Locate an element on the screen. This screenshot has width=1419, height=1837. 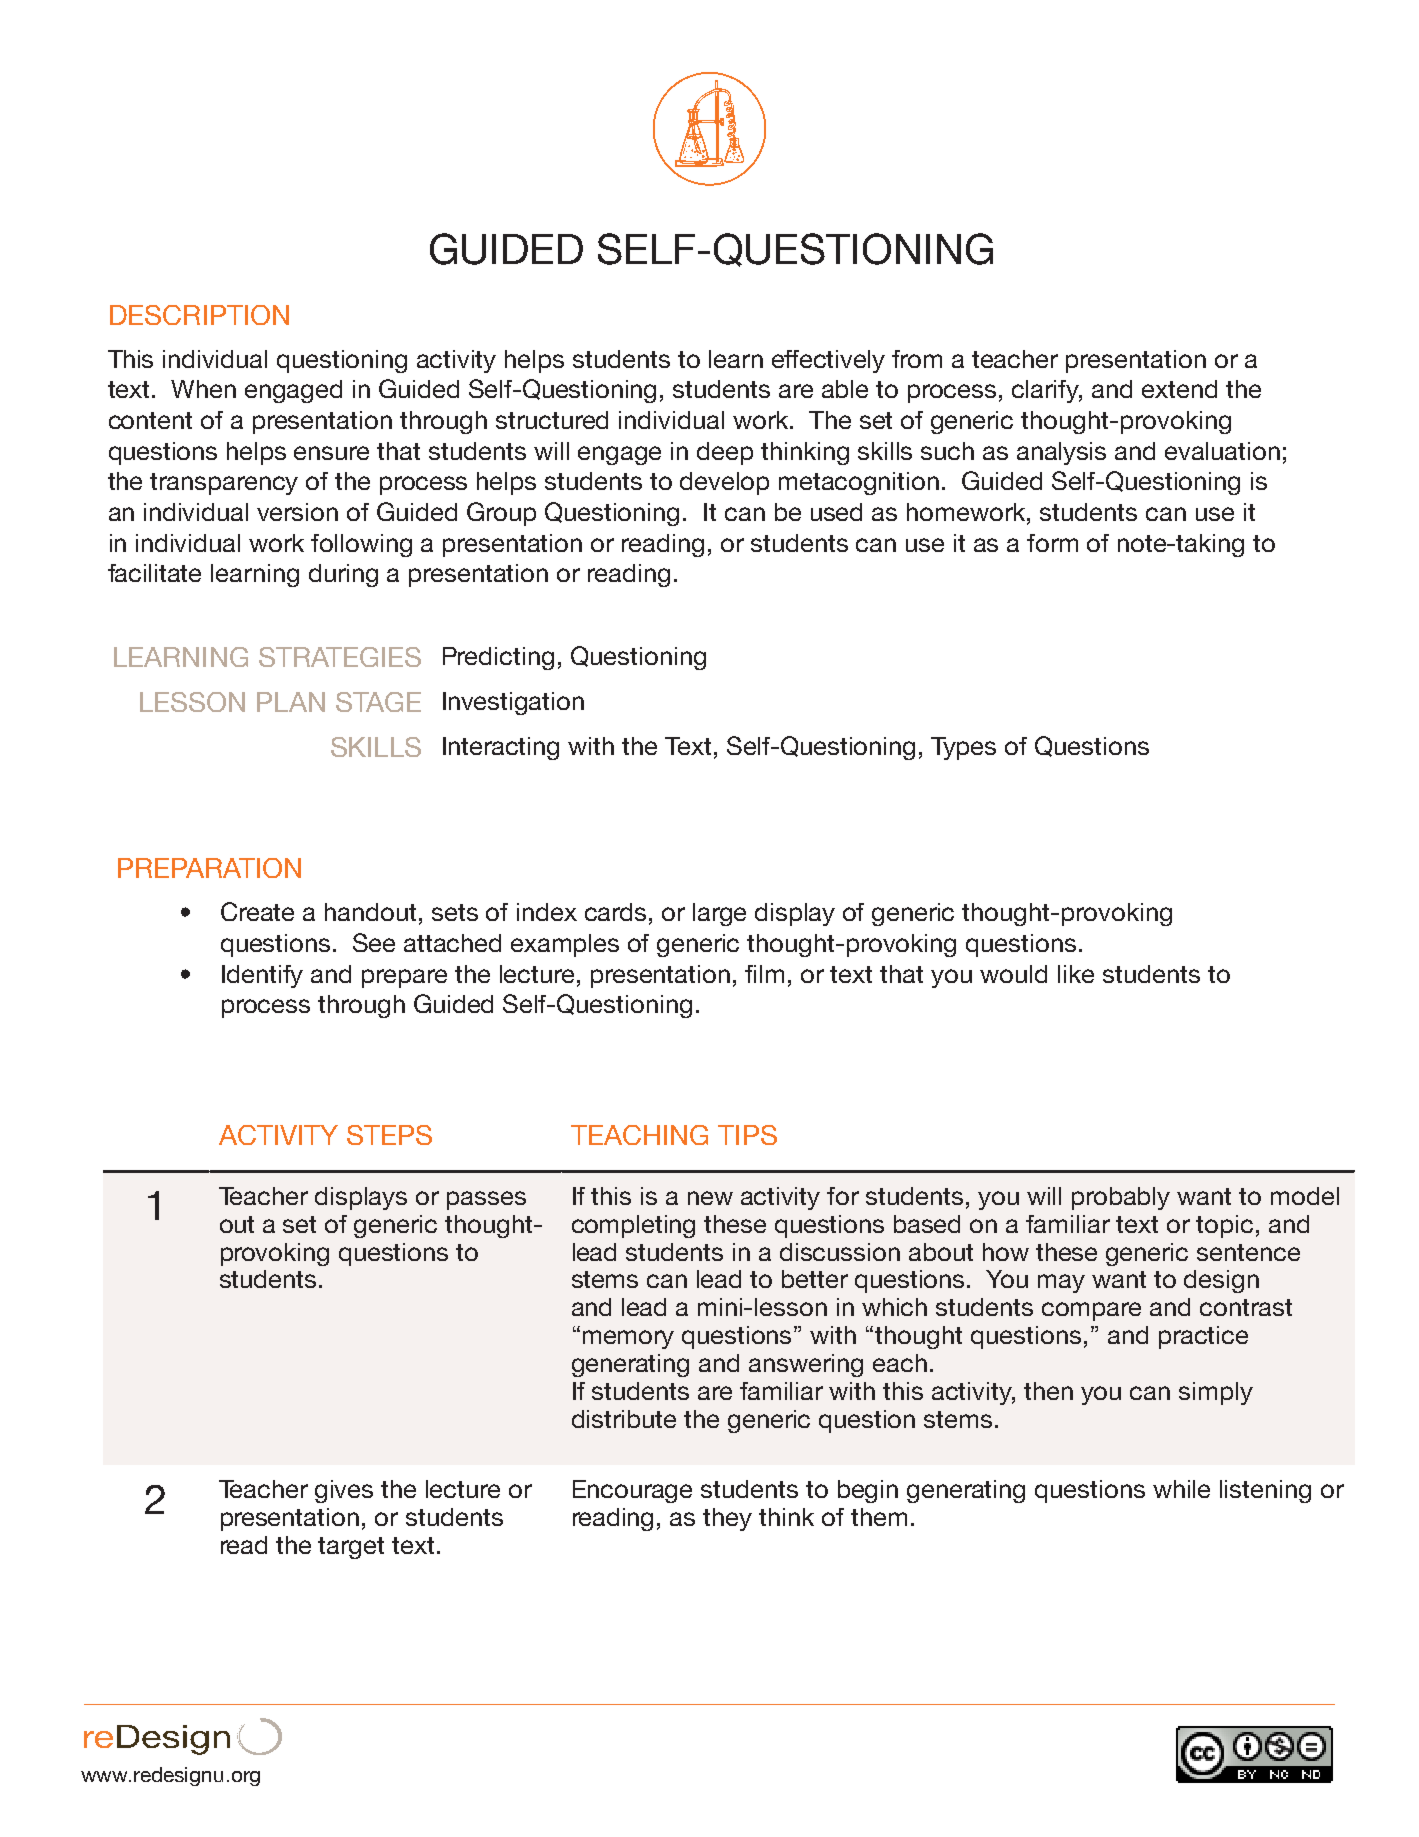
extend is located at coordinates (1179, 389).
